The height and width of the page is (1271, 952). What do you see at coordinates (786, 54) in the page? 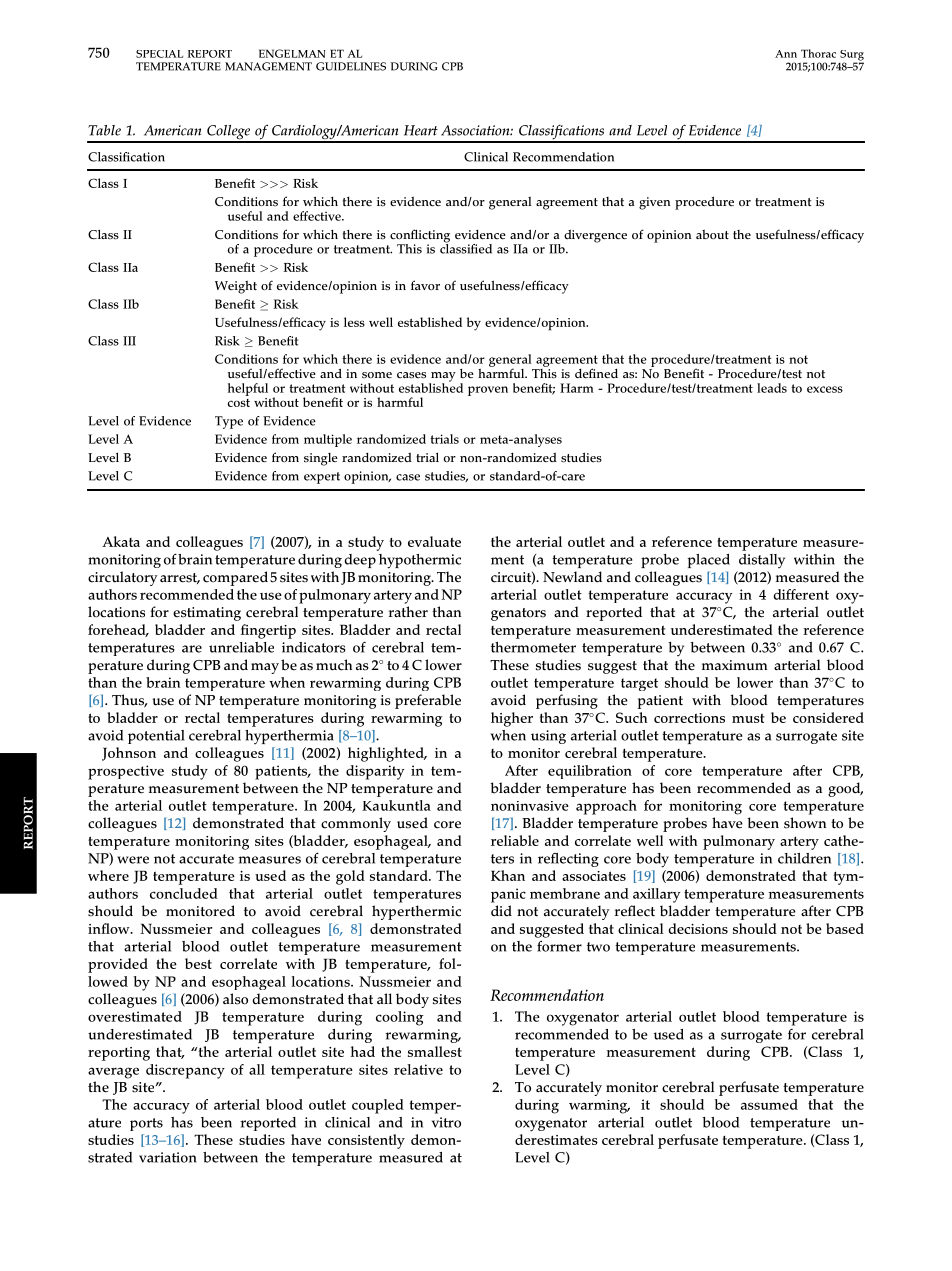
I see `Ann` at bounding box center [786, 54].
